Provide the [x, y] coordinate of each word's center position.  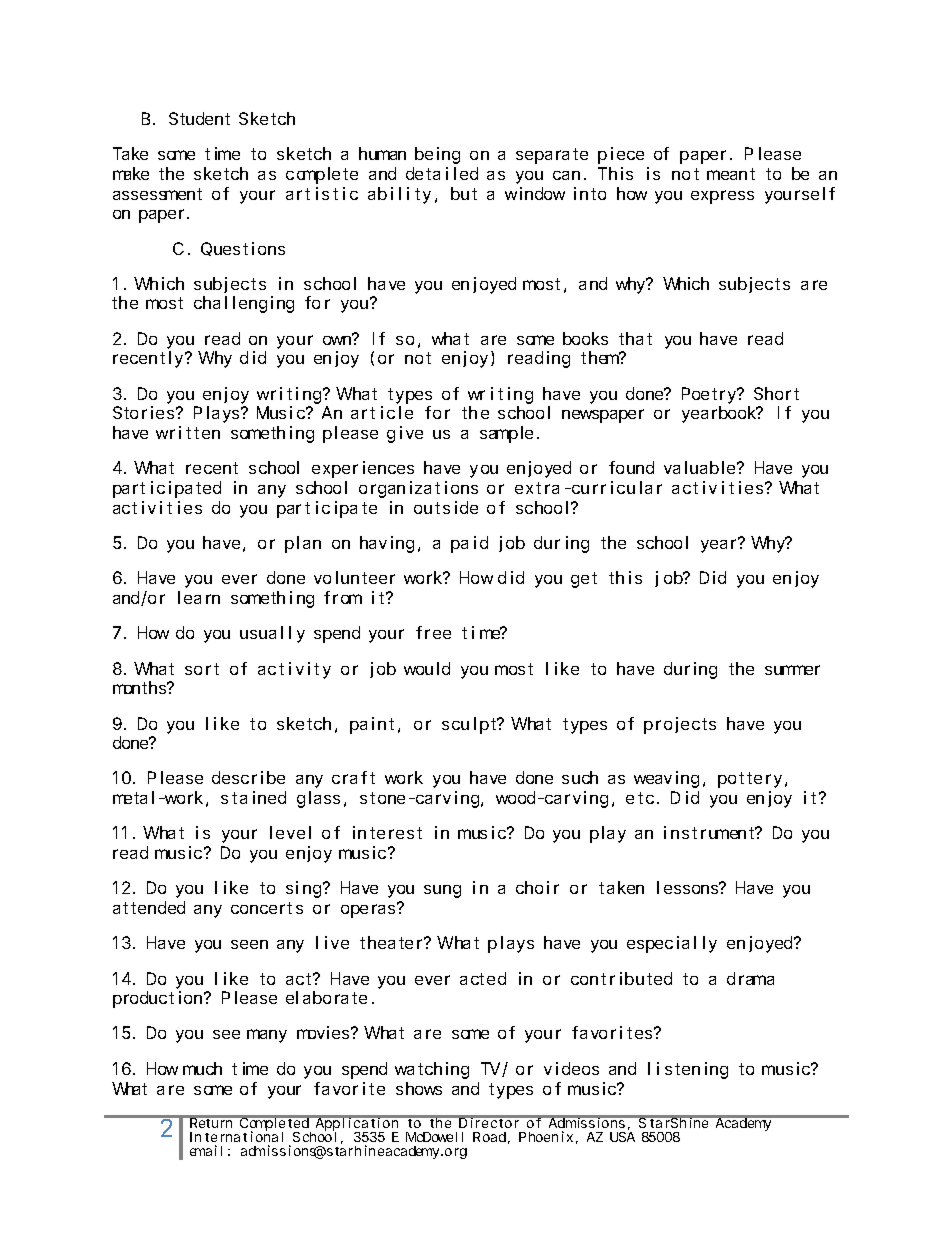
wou [418, 670]
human [382, 153]
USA [622, 1137]
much [202, 1068]
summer [792, 670]
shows [419, 1088]
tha [631, 338]
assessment [157, 194]
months [141, 687]
